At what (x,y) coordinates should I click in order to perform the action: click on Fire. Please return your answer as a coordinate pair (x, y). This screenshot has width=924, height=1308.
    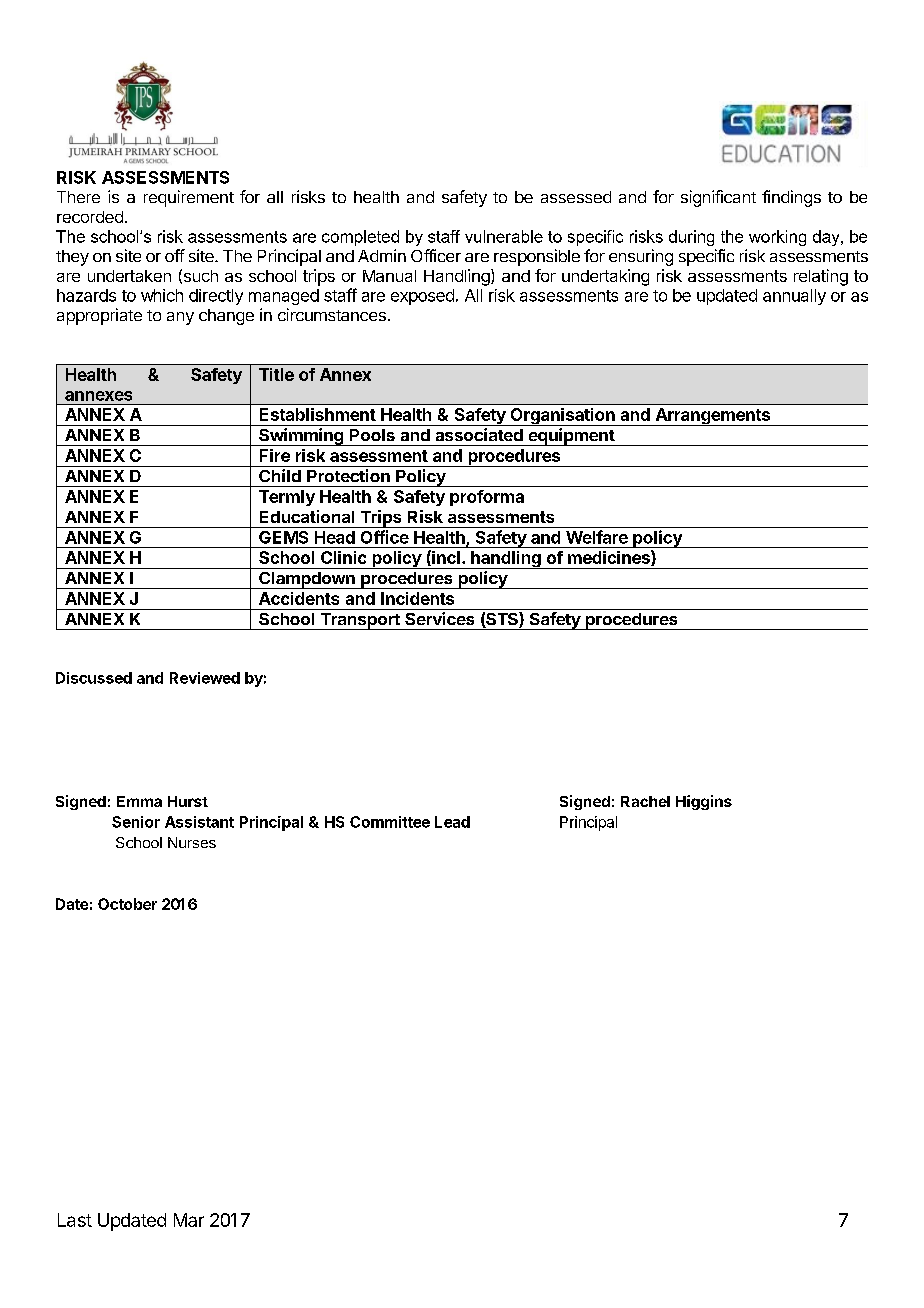
    Looking at the image, I should click on (275, 455).
